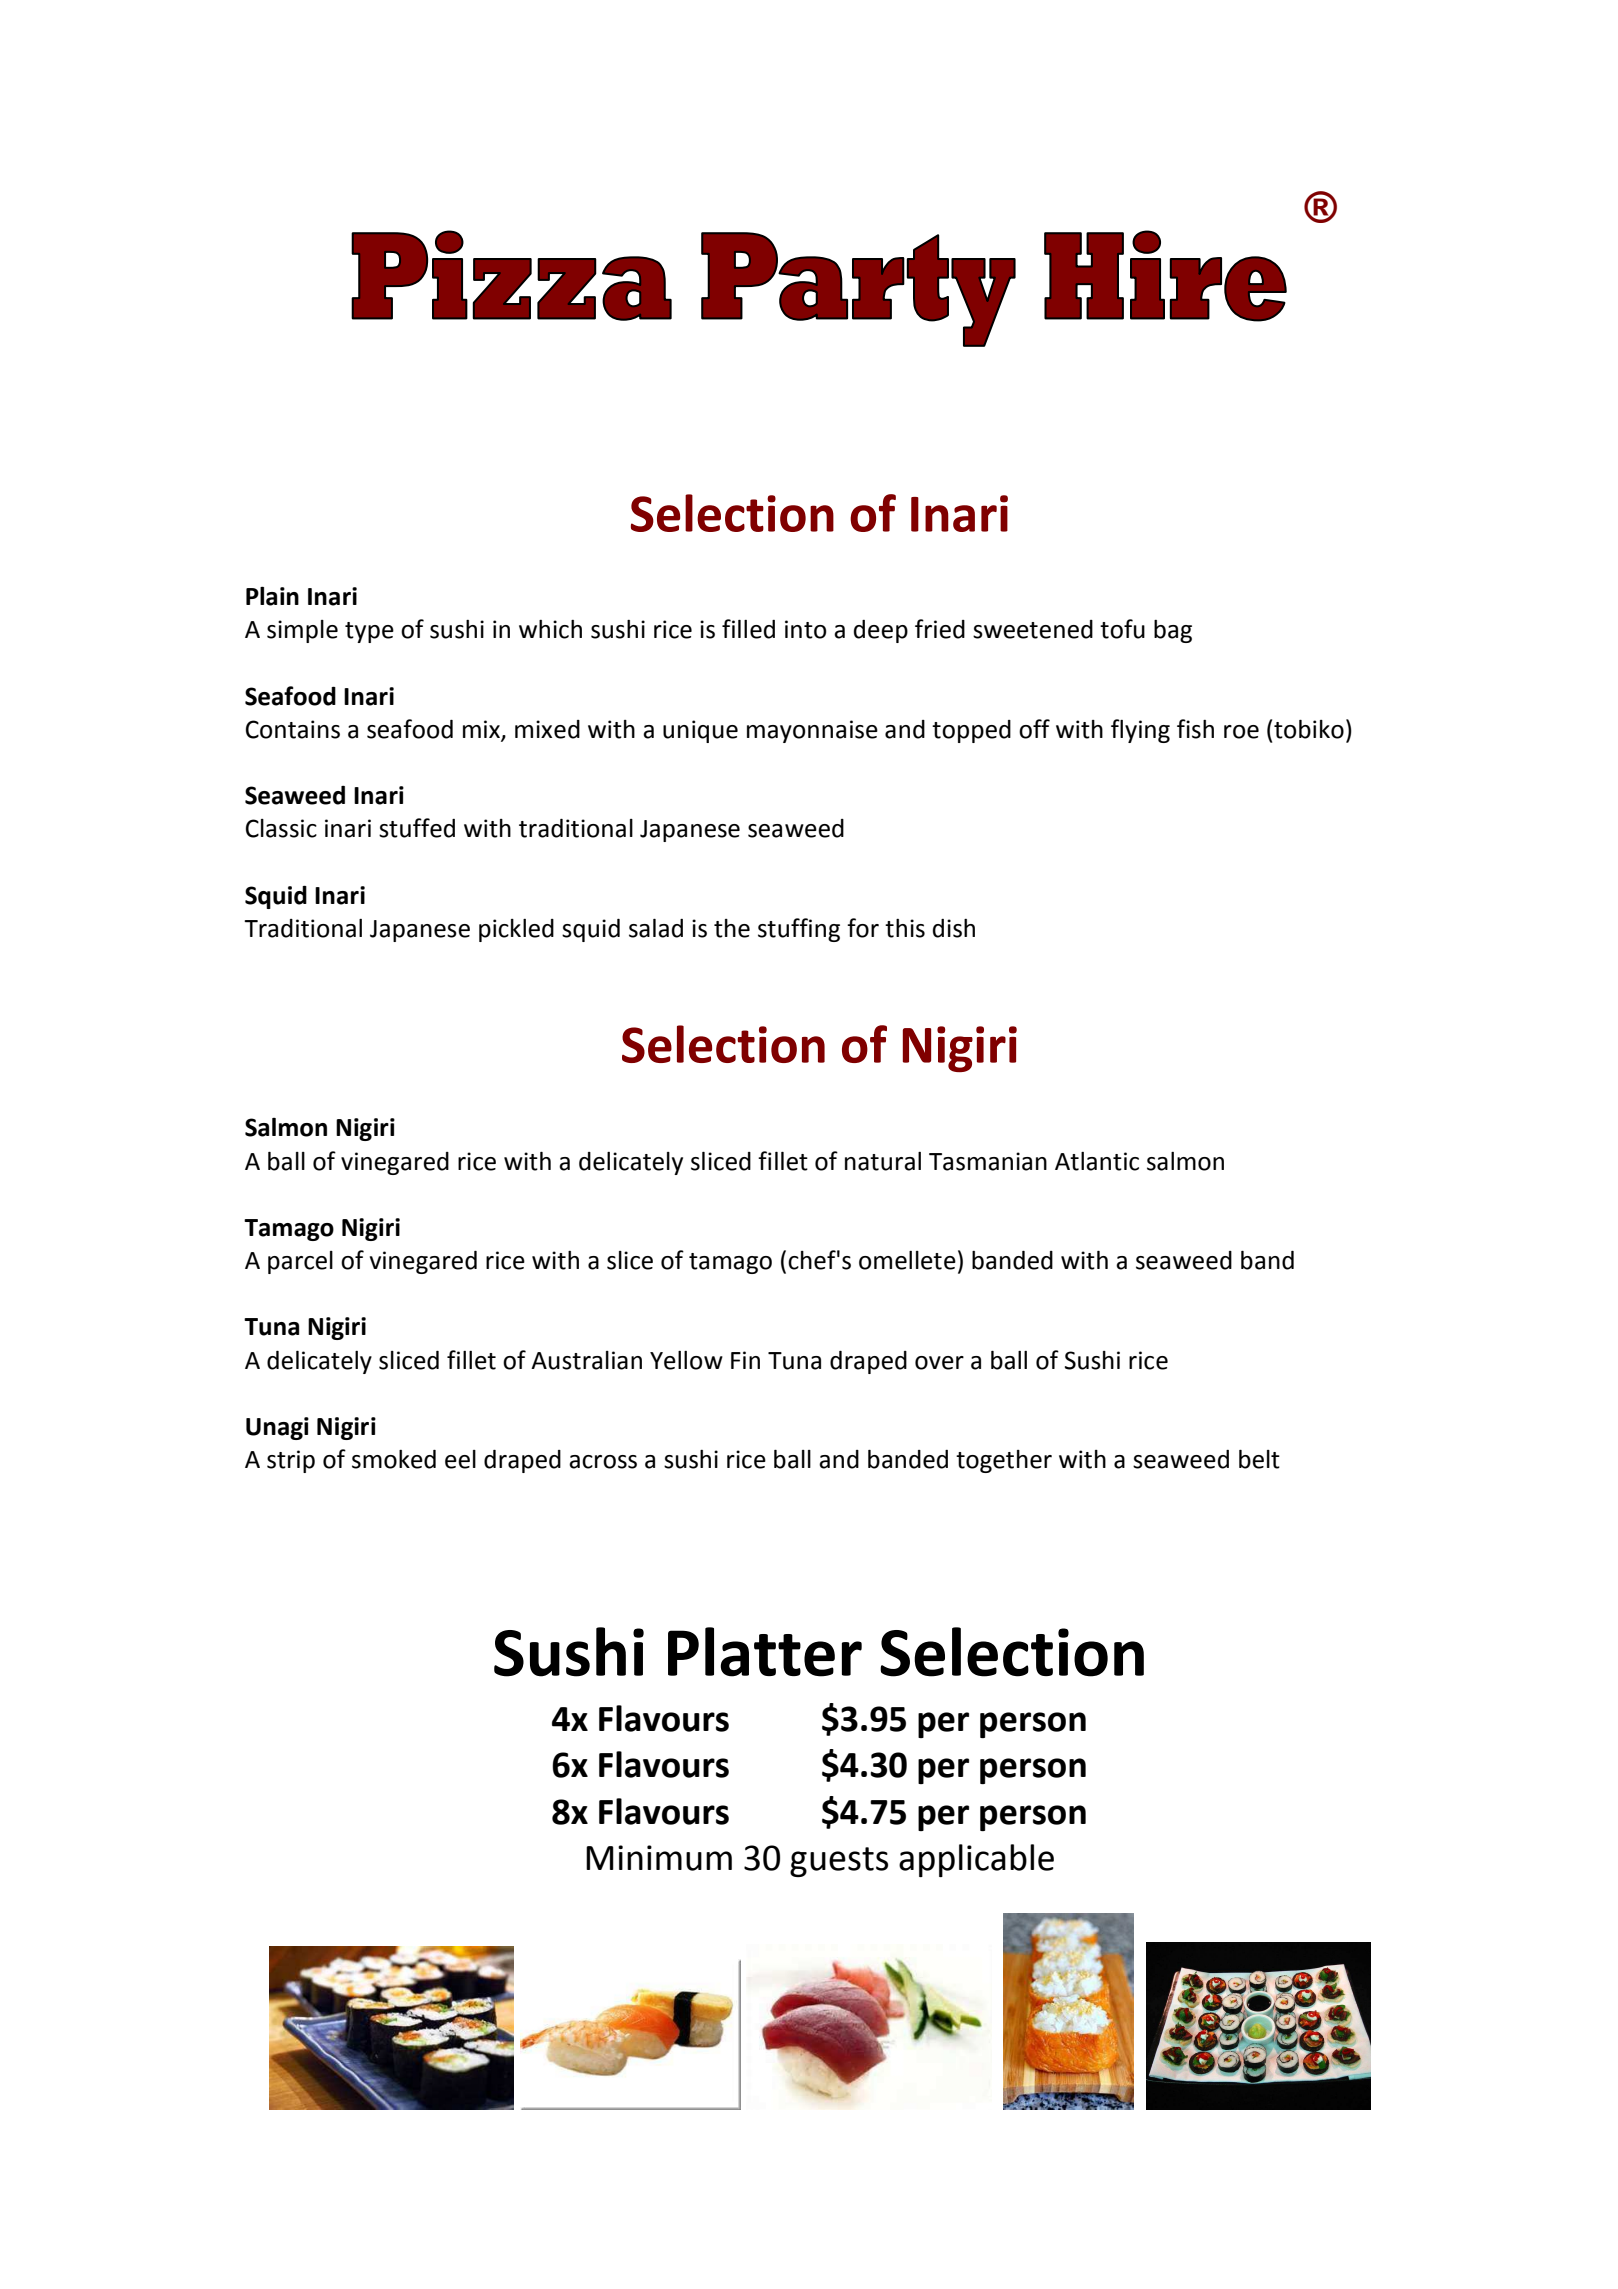 Image resolution: width=1618 pixels, height=2289 pixels. What do you see at coordinates (939, 1363) in the document?
I see `over` at bounding box center [939, 1363].
